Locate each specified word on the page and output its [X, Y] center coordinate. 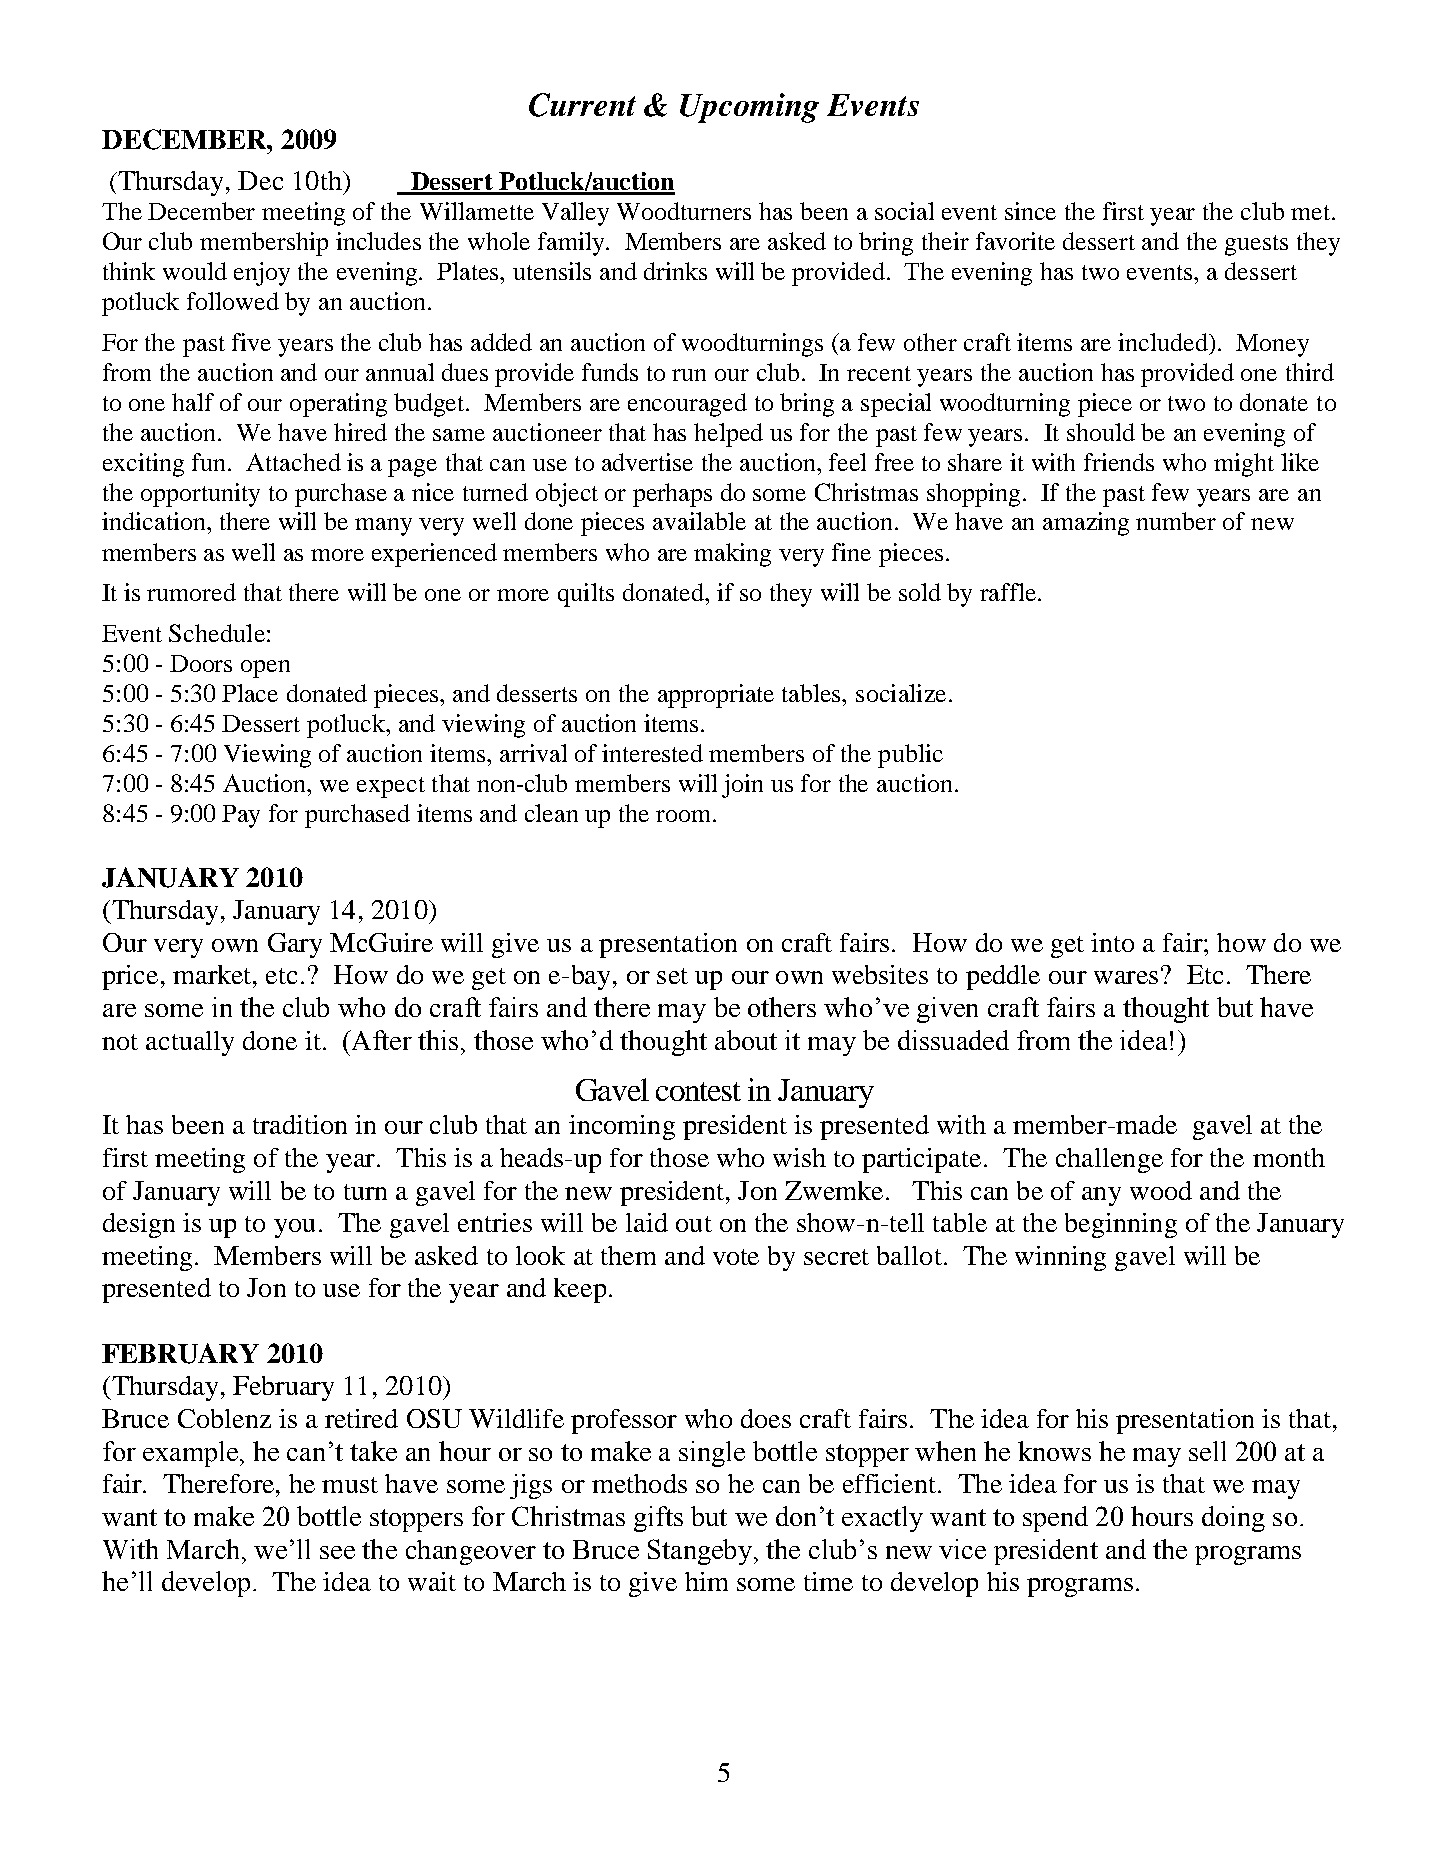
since [1030, 211]
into [1112, 942]
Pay [241, 816]
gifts [658, 1519]
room [685, 816]
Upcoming [749, 108]
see [337, 1552]
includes [378, 241]
